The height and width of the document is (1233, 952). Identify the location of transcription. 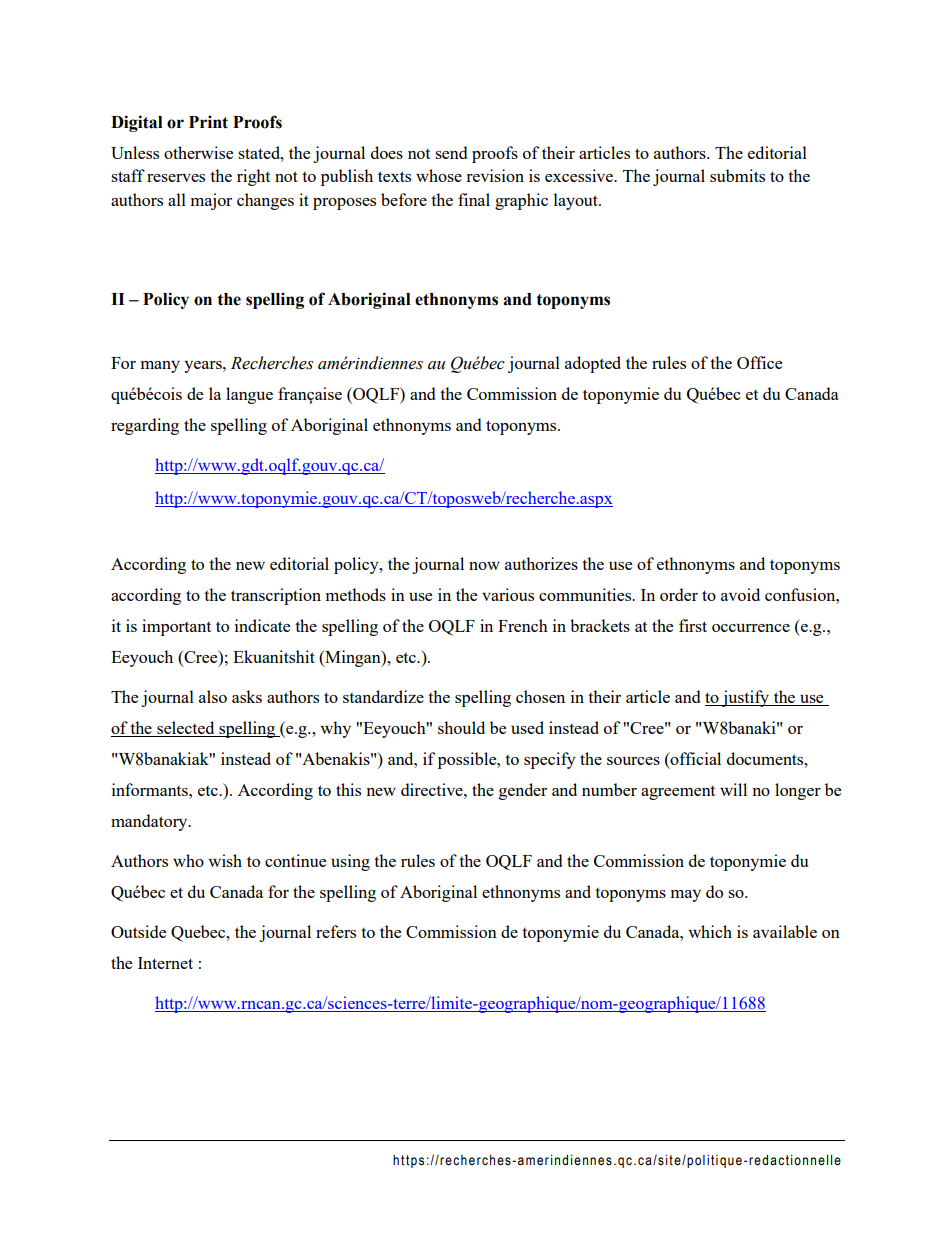
(276, 596).
